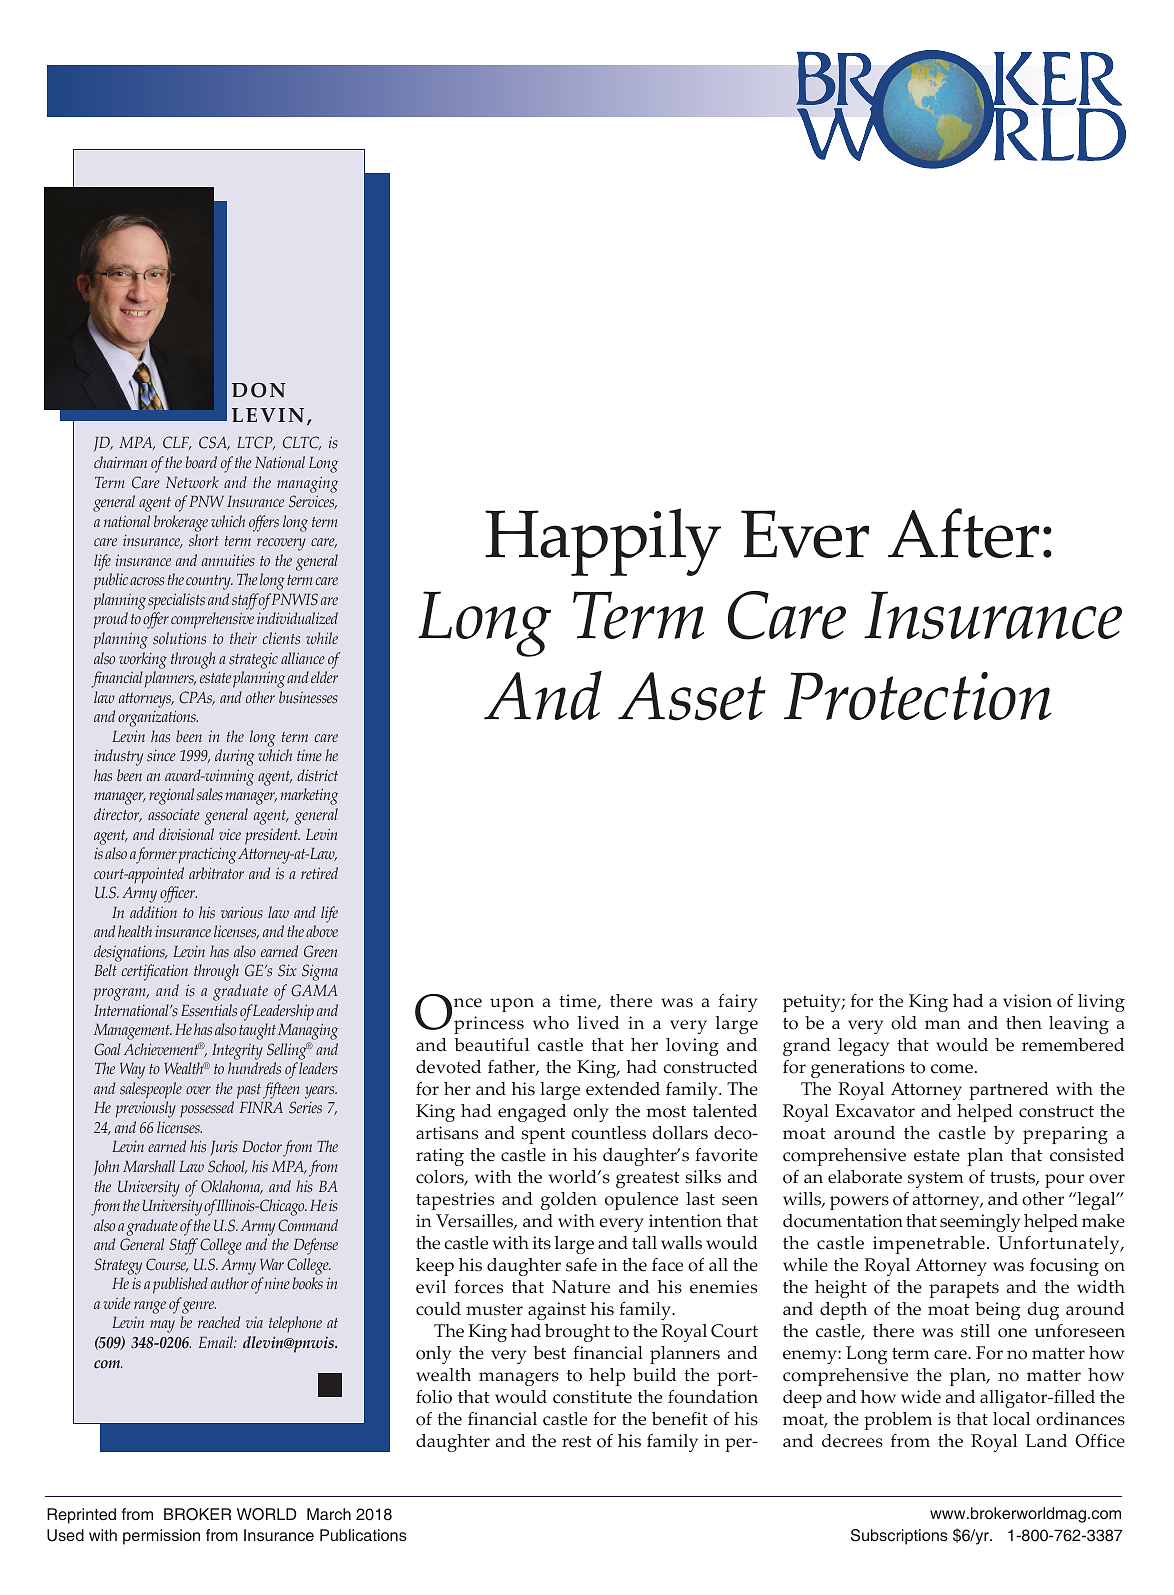 Image resolution: width=1174 pixels, height=1595 pixels. I want to click on permission, so click(161, 1537).
